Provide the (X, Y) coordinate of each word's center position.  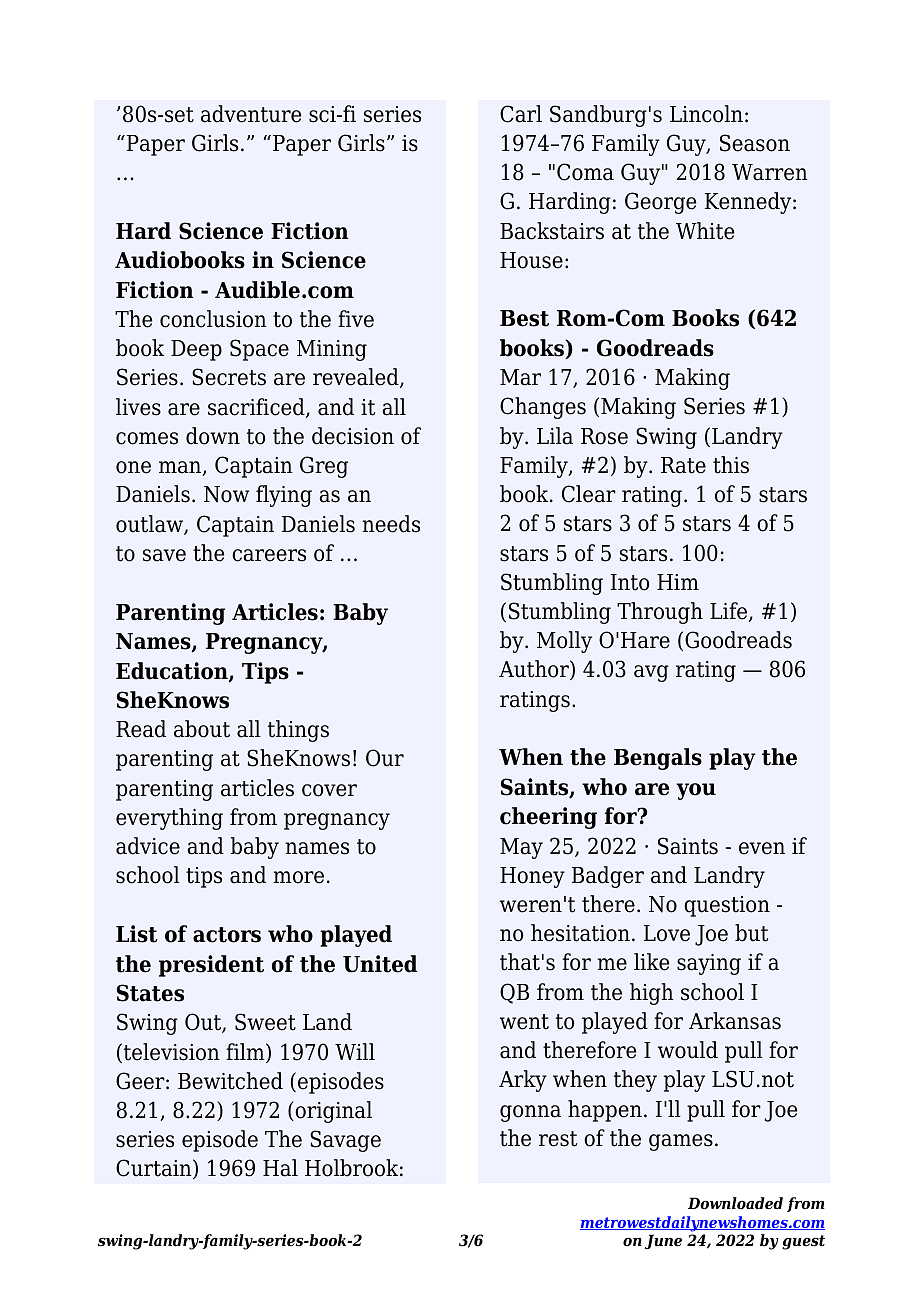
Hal (280, 1168)
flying (284, 496)
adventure (251, 114)
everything (169, 819)
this (731, 465)
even (762, 848)
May (521, 848)
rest (558, 1139)
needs (391, 524)
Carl (521, 114)
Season (755, 143)
